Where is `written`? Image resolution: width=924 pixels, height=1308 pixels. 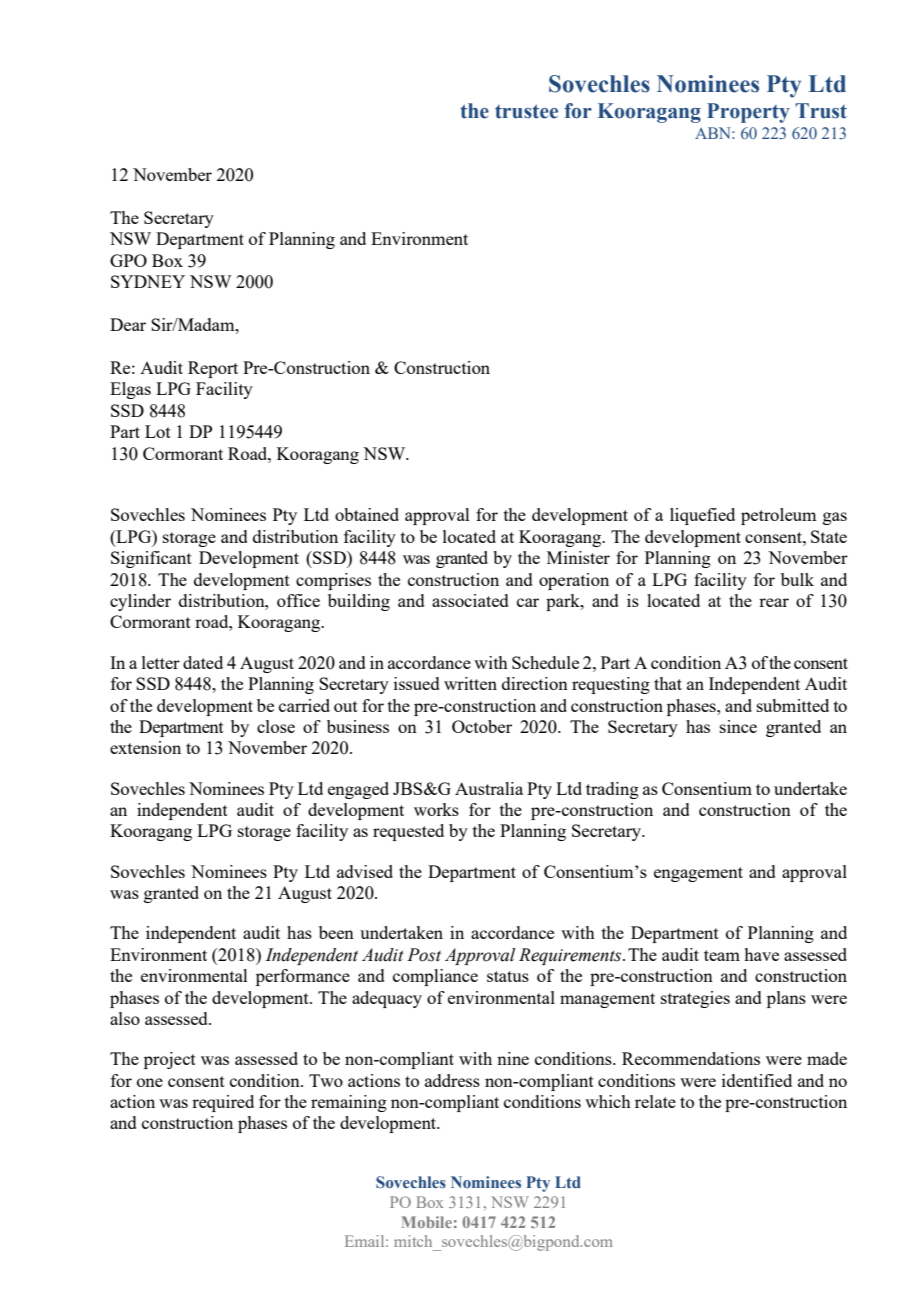 written is located at coordinates (470, 683).
